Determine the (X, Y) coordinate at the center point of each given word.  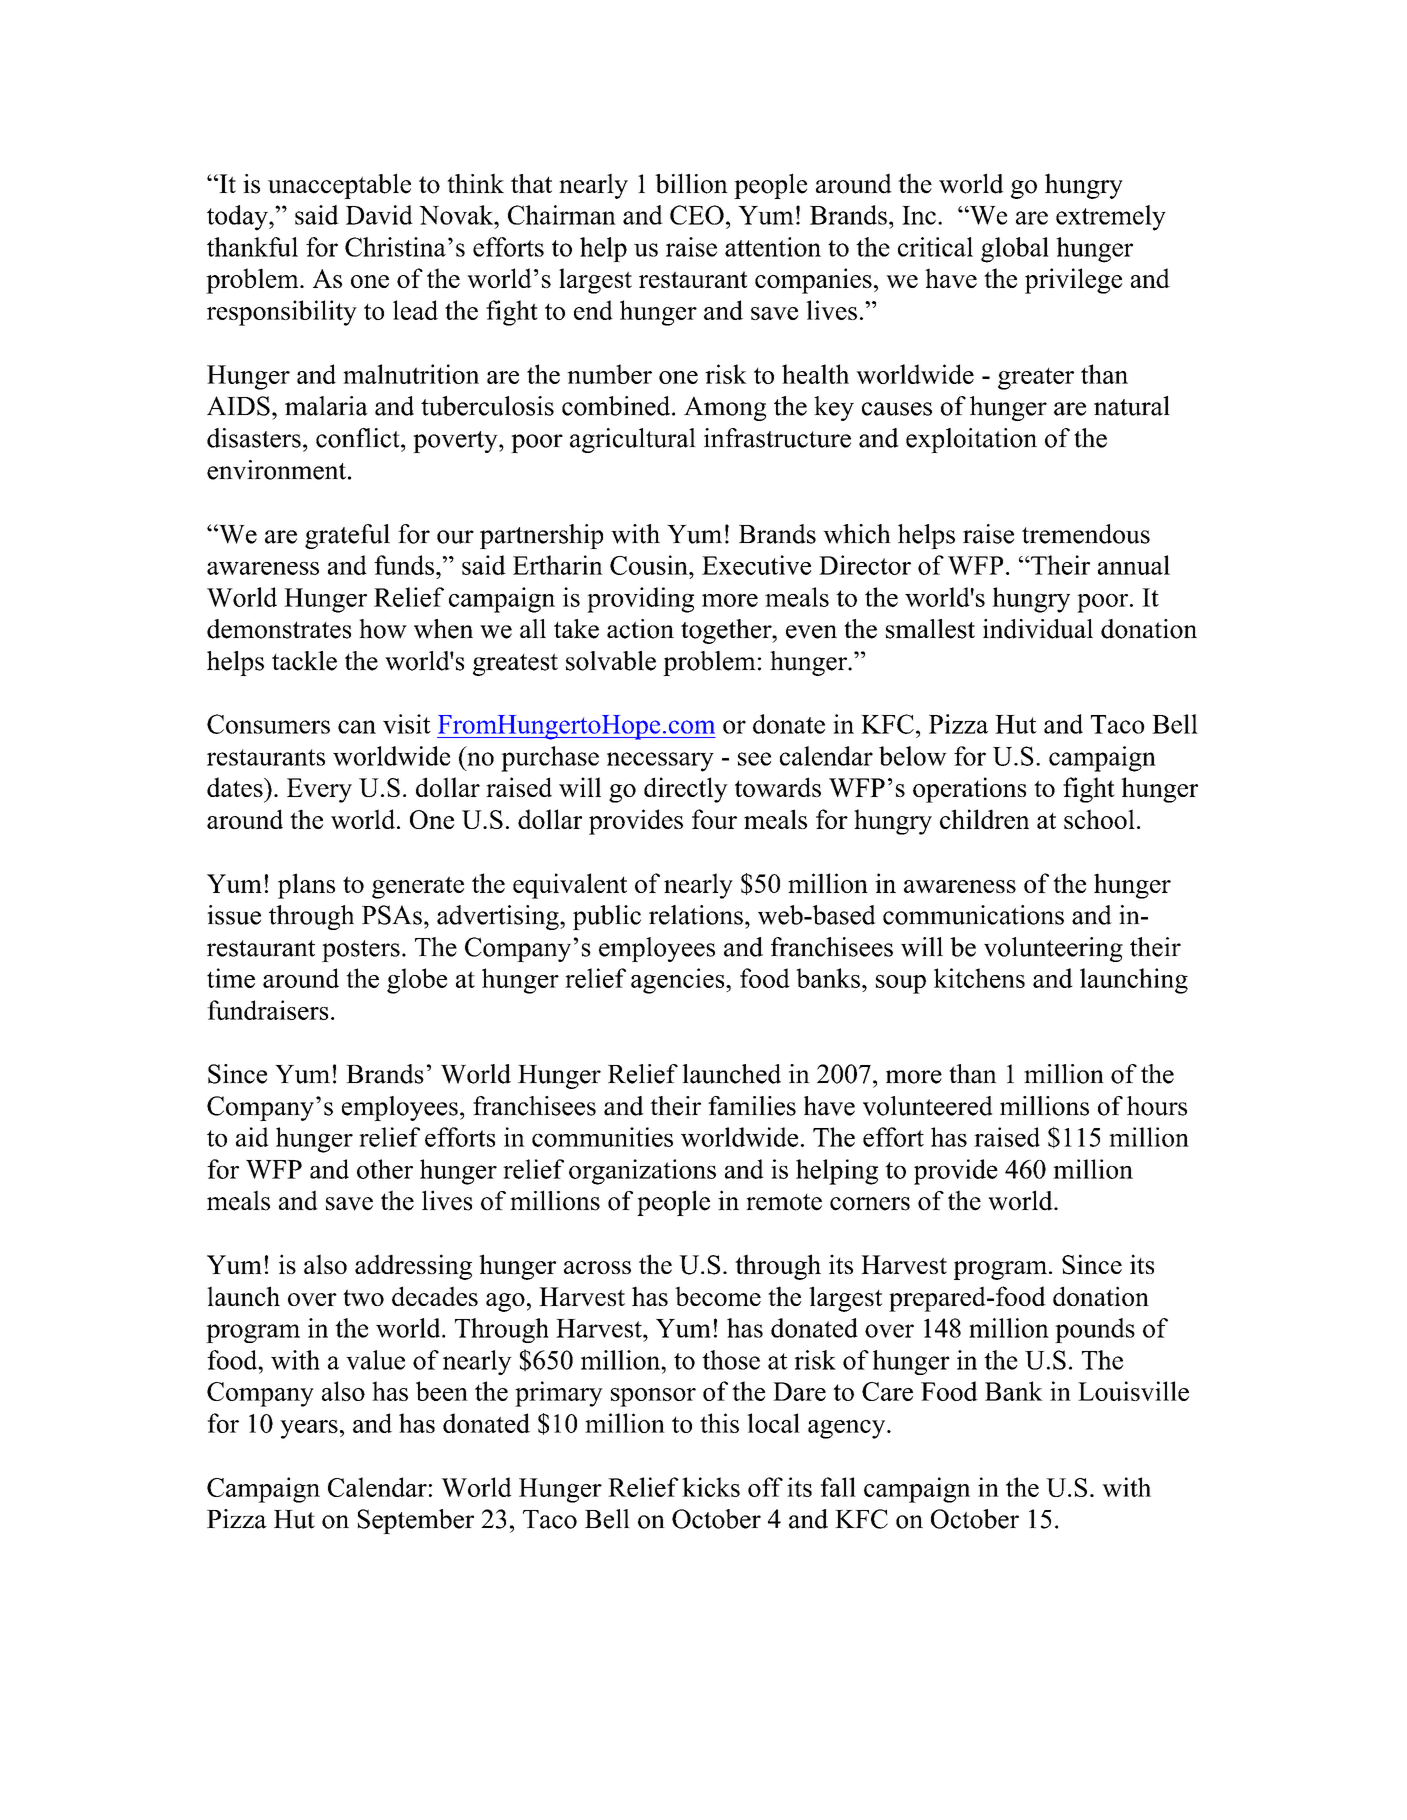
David (379, 215)
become (718, 1296)
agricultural (633, 440)
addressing (413, 1267)
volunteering (1053, 949)
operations (969, 790)
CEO (697, 215)
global (1015, 250)
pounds (1095, 1330)
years (309, 1429)
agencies (679, 981)
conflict (359, 438)
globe (417, 981)
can (357, 727)
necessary (660, 762)
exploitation (971, 440)
